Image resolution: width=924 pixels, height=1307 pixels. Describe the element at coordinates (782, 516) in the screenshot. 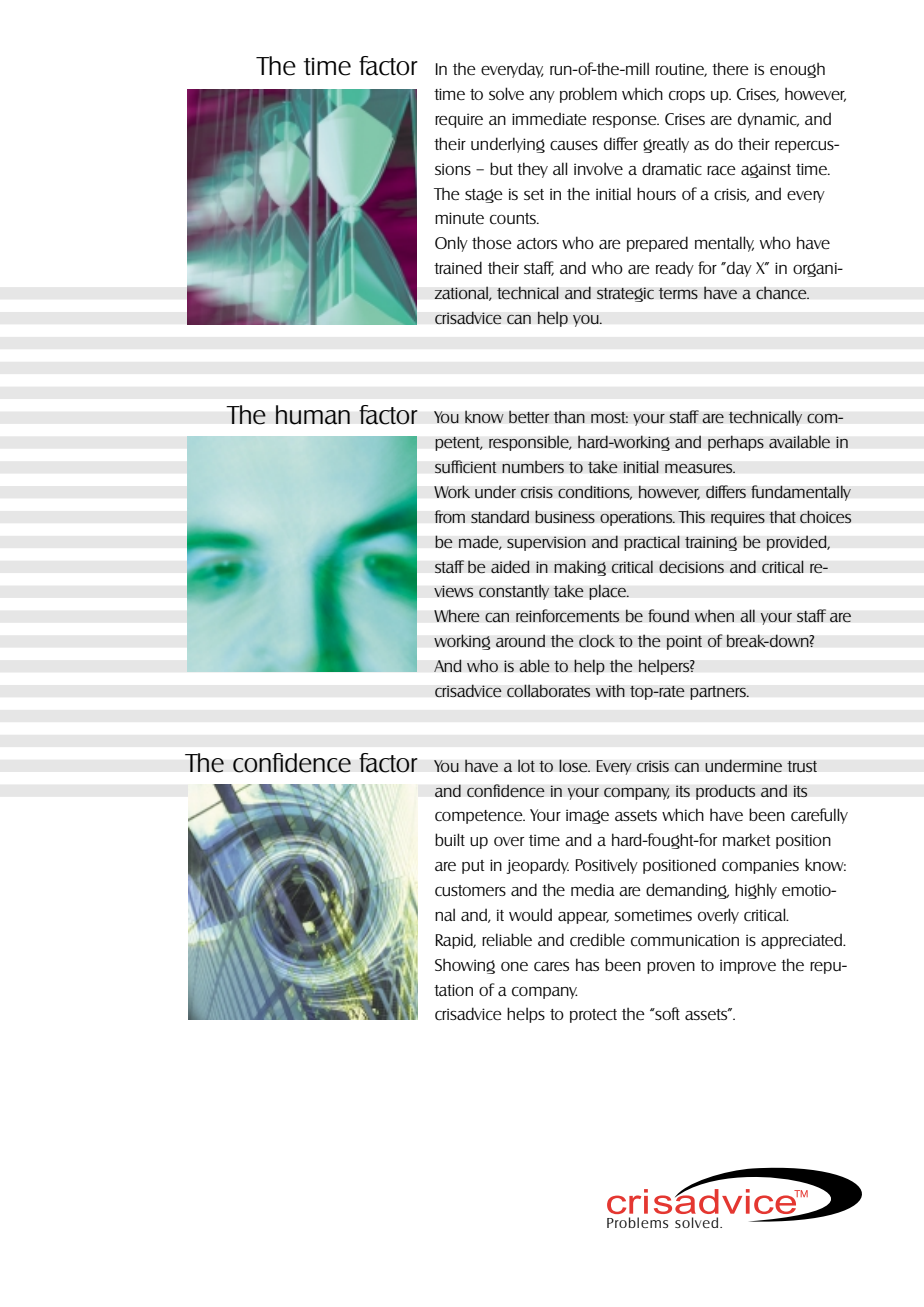

I see `that` at that location.
